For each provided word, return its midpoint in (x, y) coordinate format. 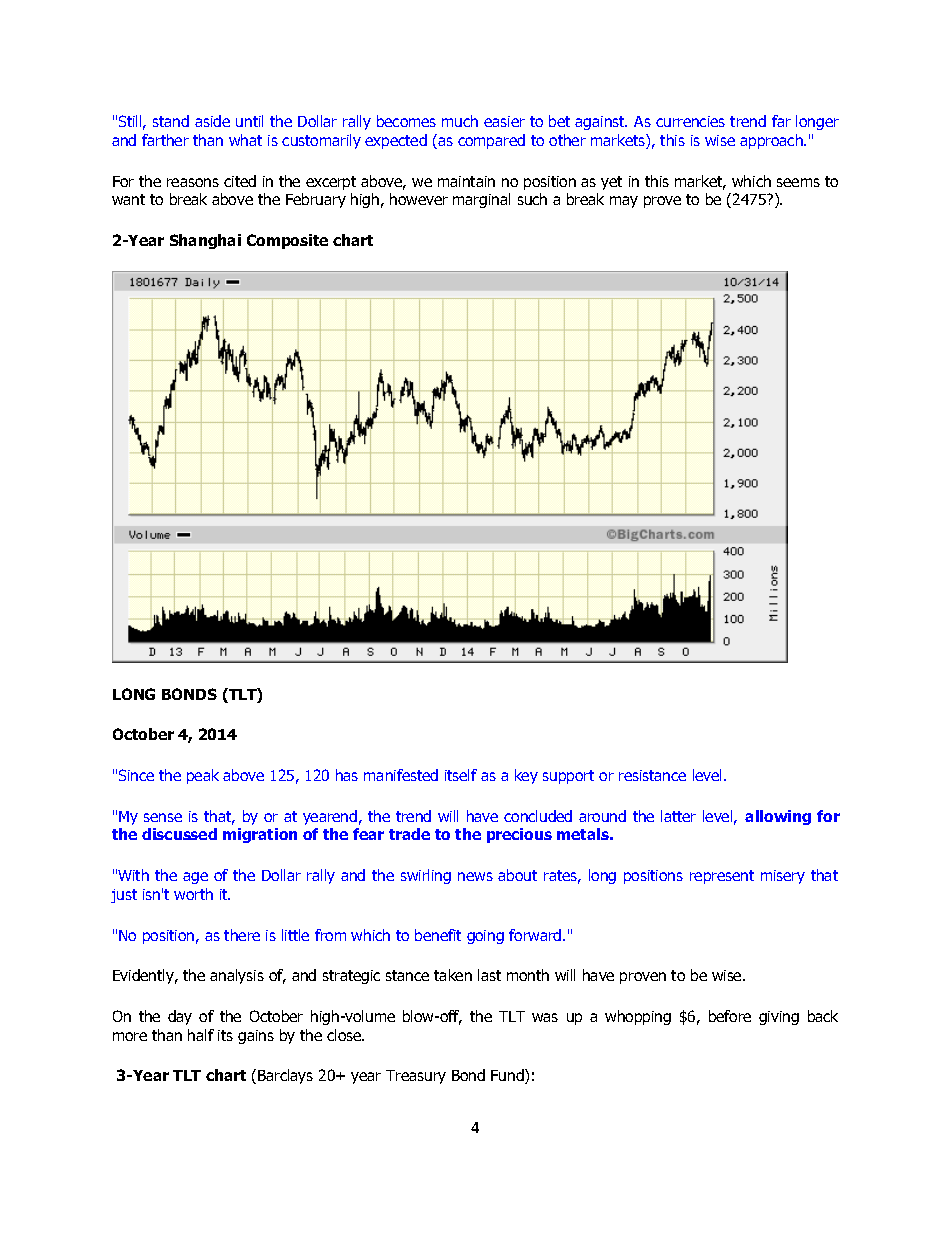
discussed (179, 834)
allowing (778, 817)
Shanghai (205, 241)
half (201, 1035)
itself (461, 775)
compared (491, 141)
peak (203, 776)
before (730, 1016)
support (568, 777)
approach (772, 141)
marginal (481, 200)
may (624, 202)
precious (519, 835)
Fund (508, 1076)
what (245, 140)
